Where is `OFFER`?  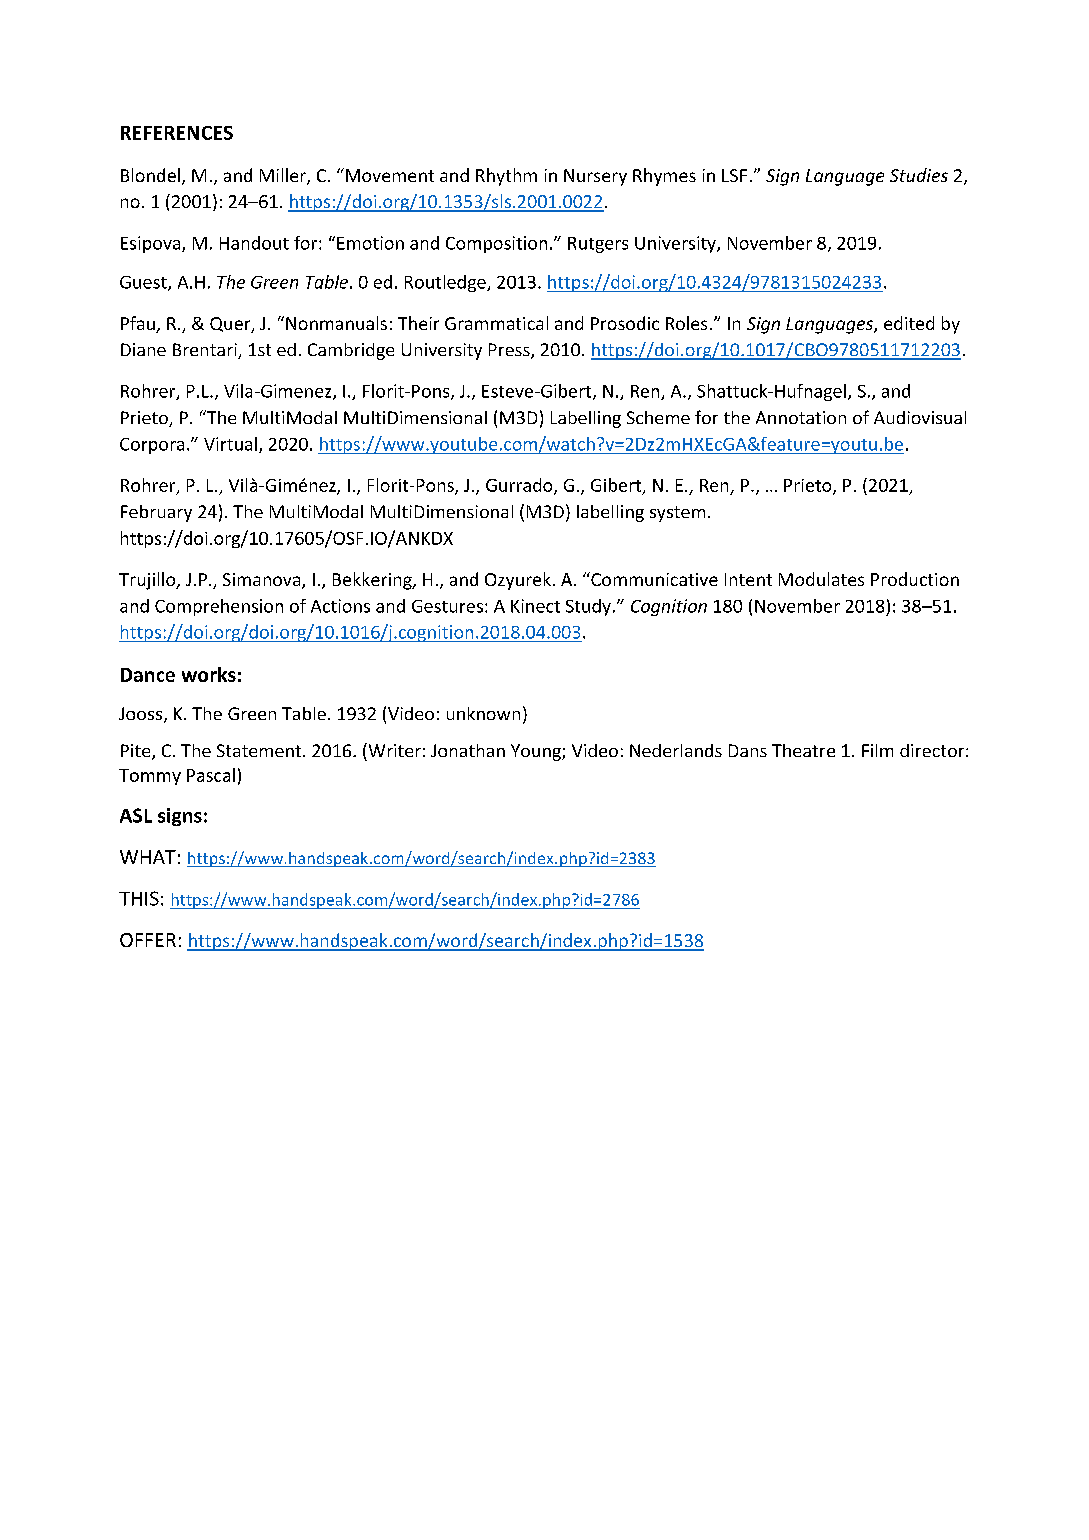
OFFER is located at coordinates (148, 940).
